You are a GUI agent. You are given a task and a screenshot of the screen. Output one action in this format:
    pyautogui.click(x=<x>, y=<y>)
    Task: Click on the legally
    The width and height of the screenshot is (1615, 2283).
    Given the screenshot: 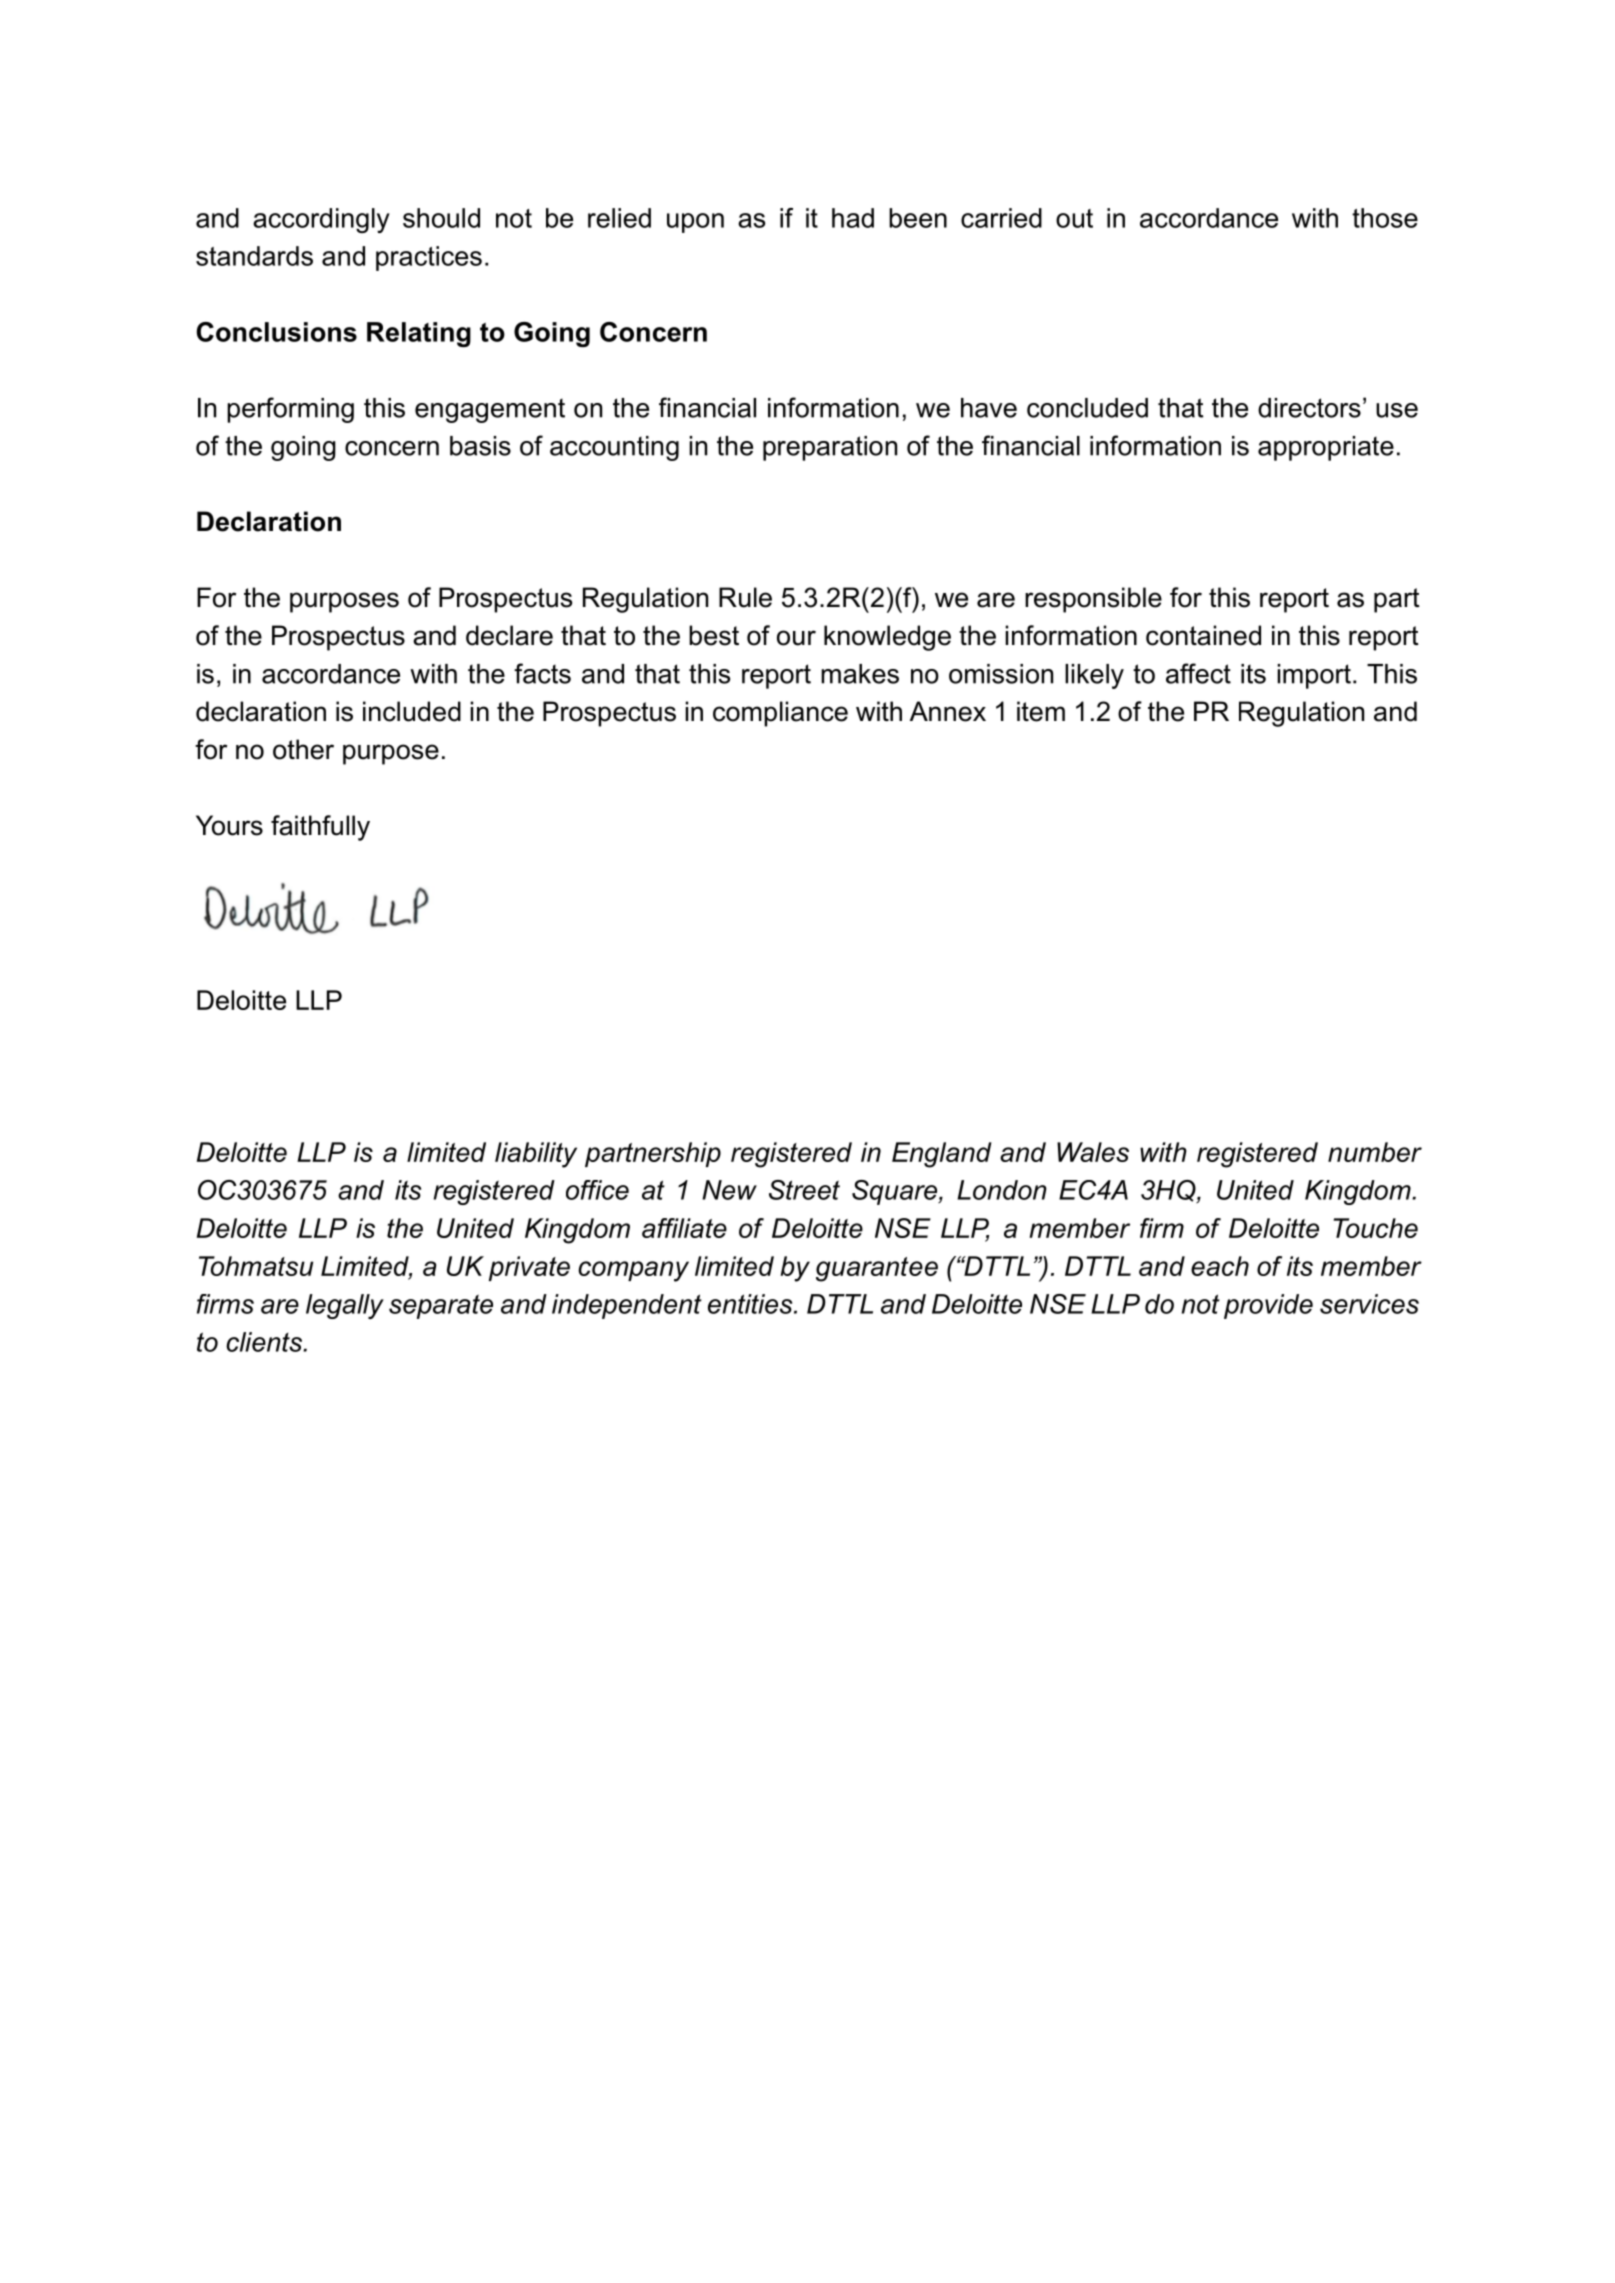 What is the action you would take?
    pyautogui.click(x=345, y=1306)
